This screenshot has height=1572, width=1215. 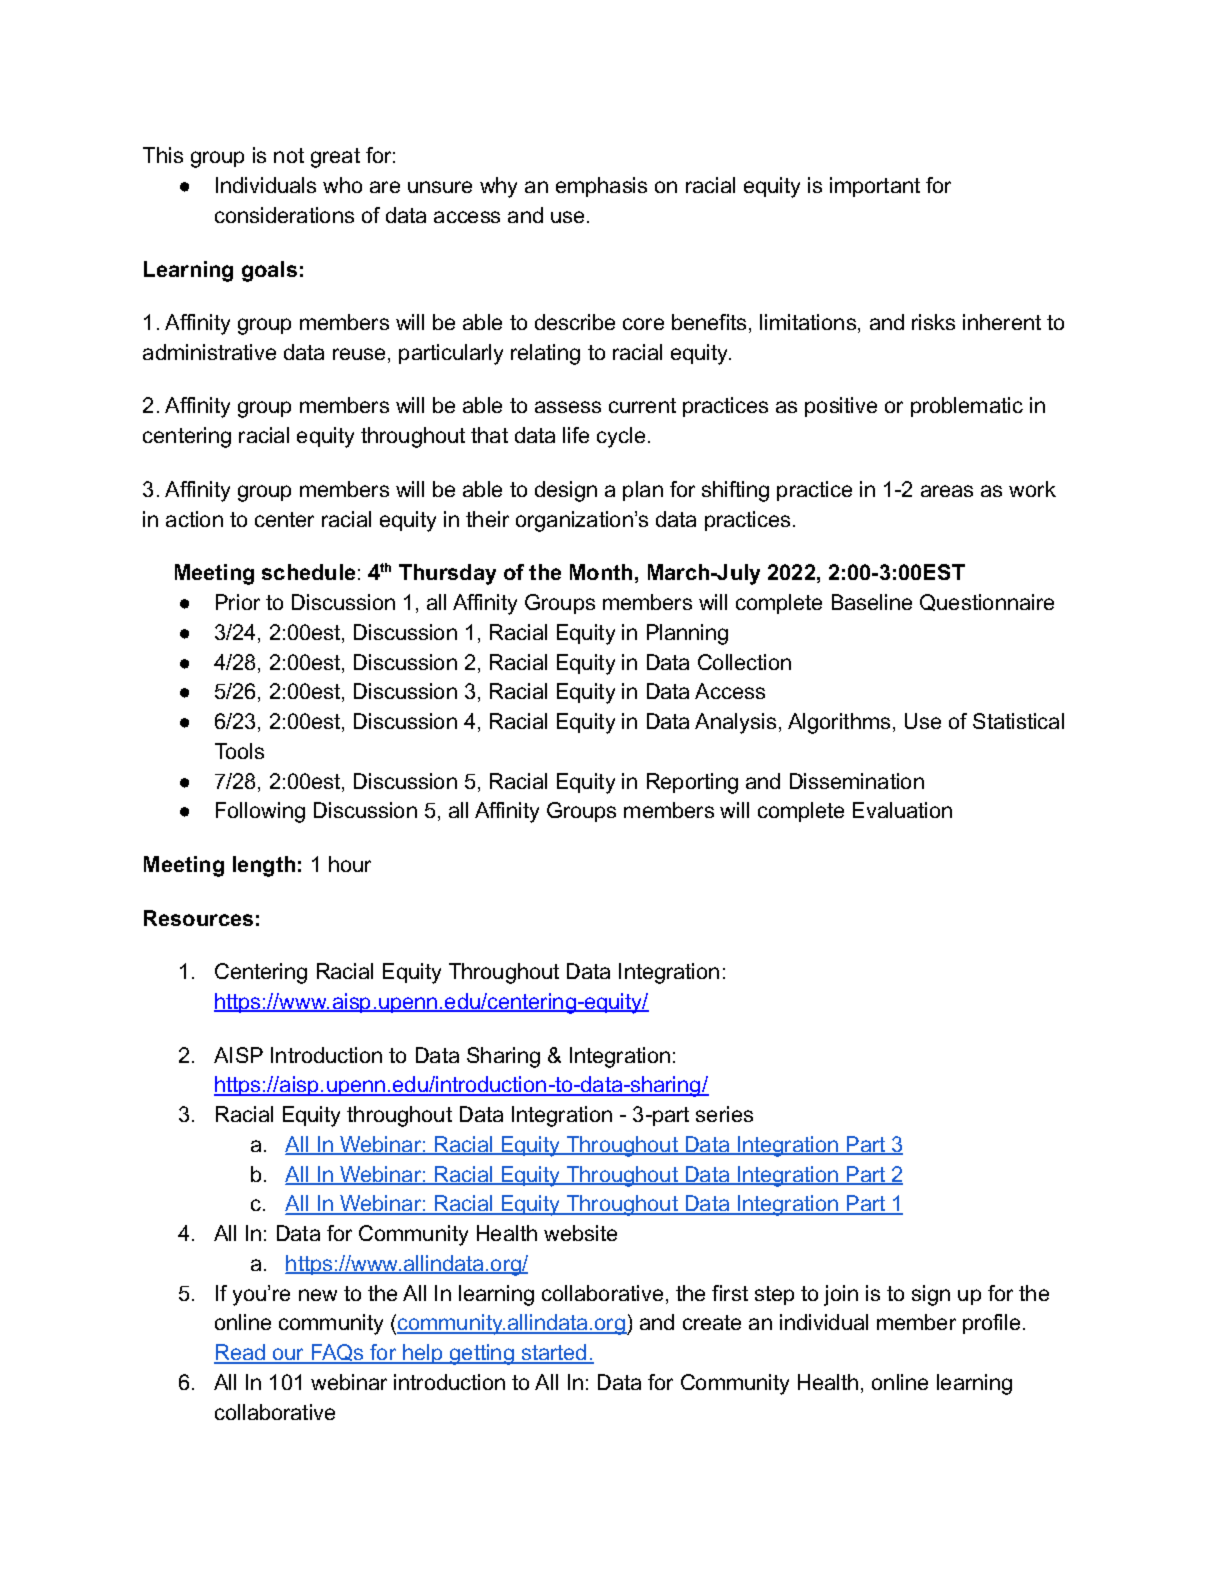 I want to click on important, so click(x=875, y=187).
